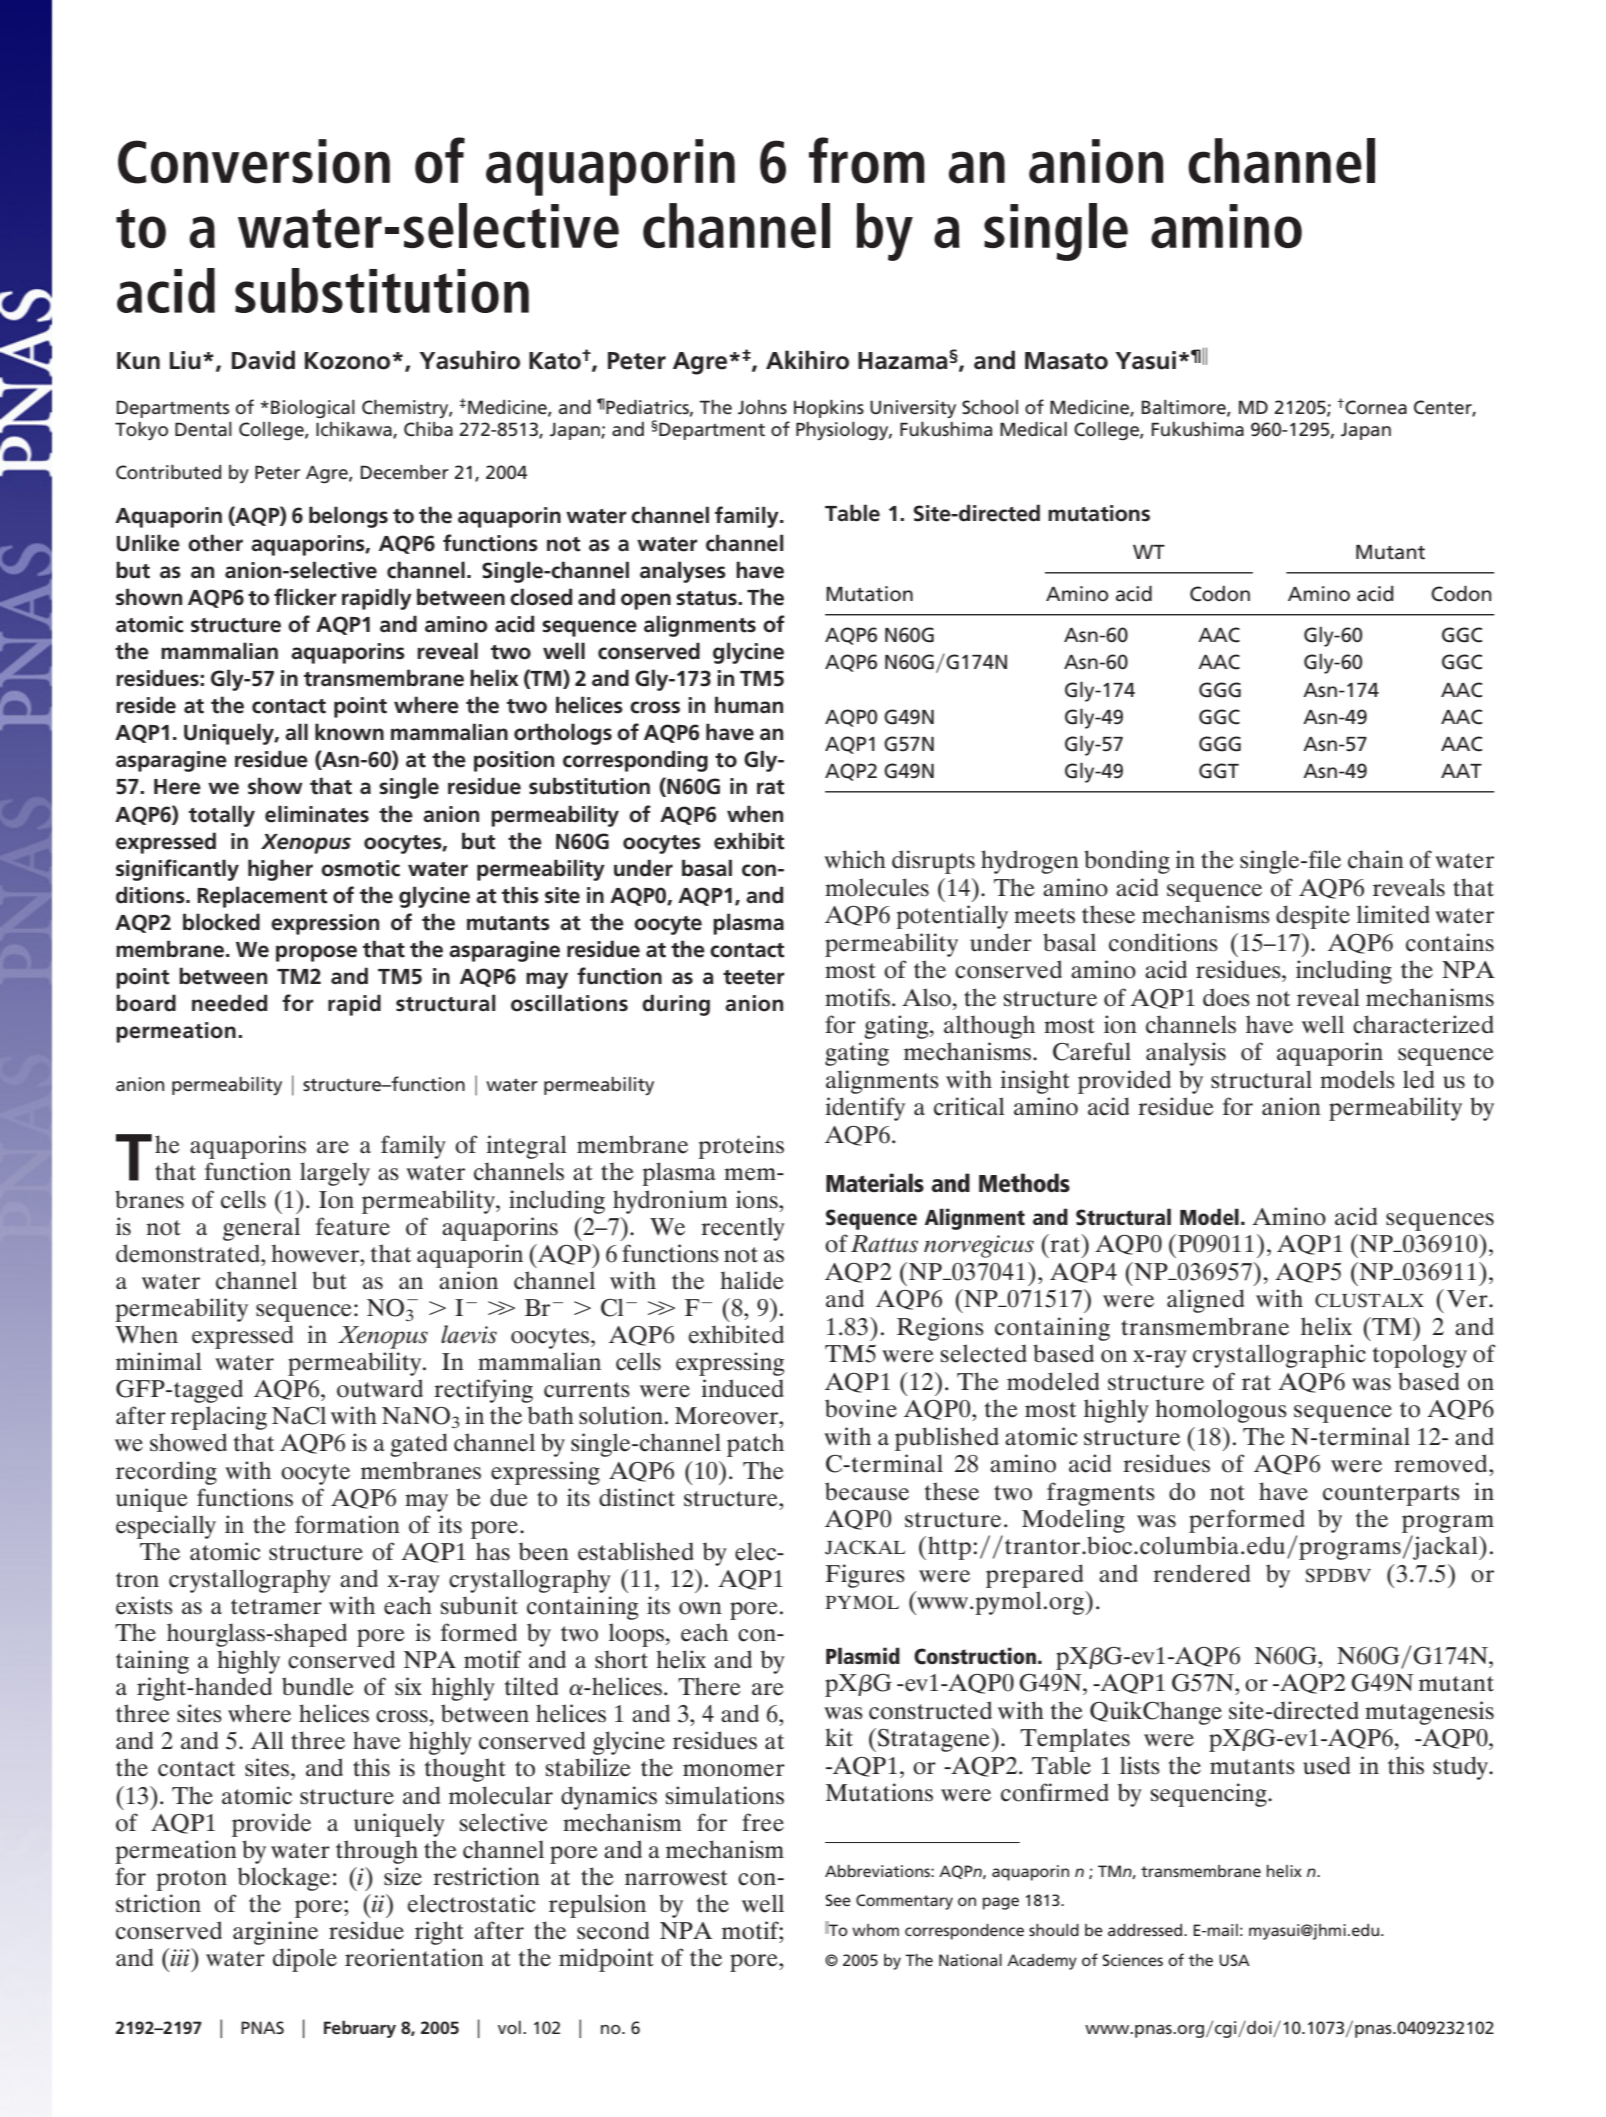 The width and height of the document is (1606, 2117). I want to click on See, so click(838, 1900).
